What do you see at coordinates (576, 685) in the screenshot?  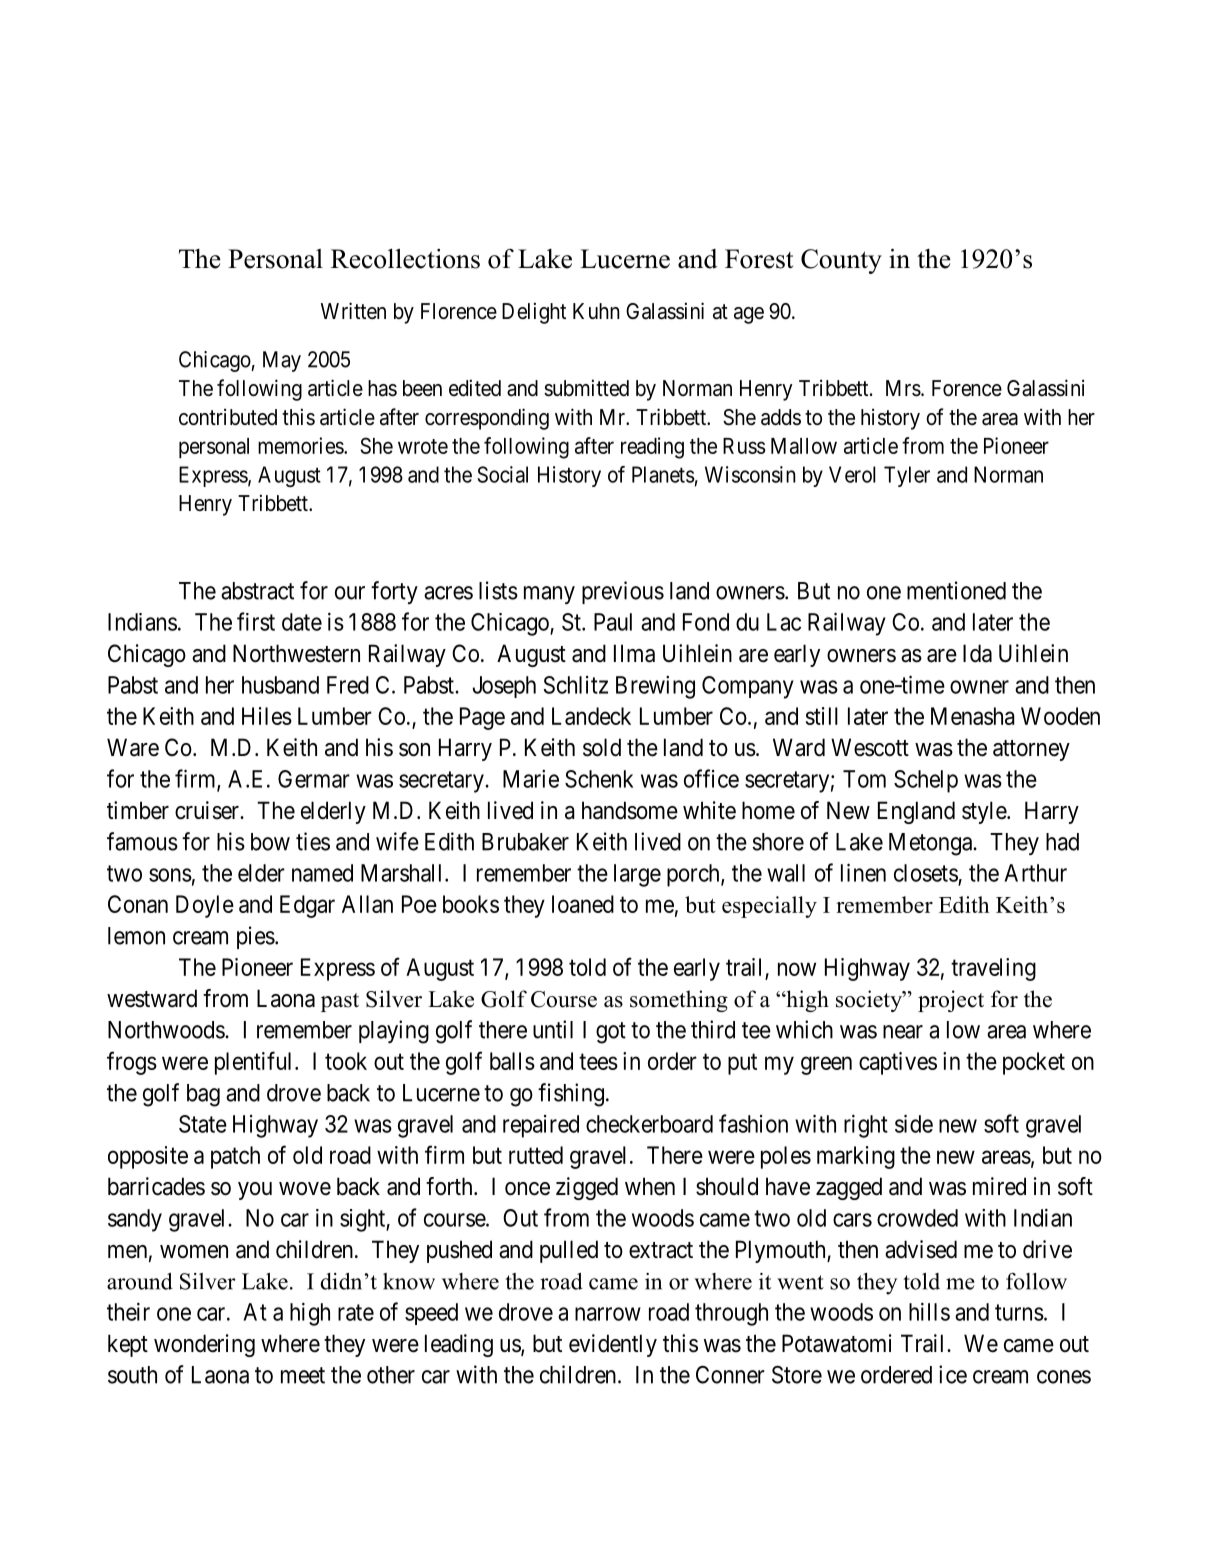 I see `Schlitz` at bounding box center [576, 685].
